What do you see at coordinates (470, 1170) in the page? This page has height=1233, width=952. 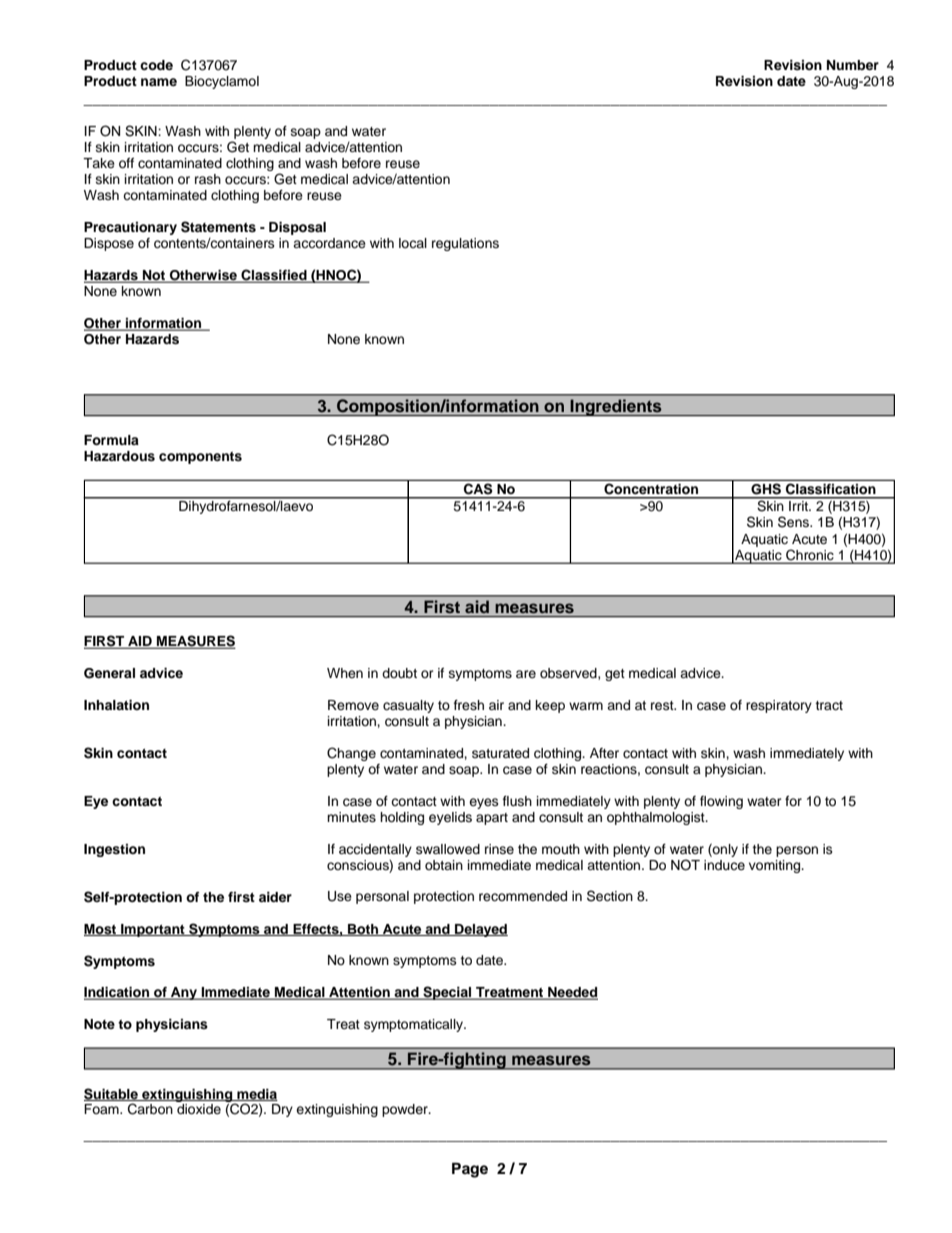 I see `Page` at bounding box center [470, 1170].
